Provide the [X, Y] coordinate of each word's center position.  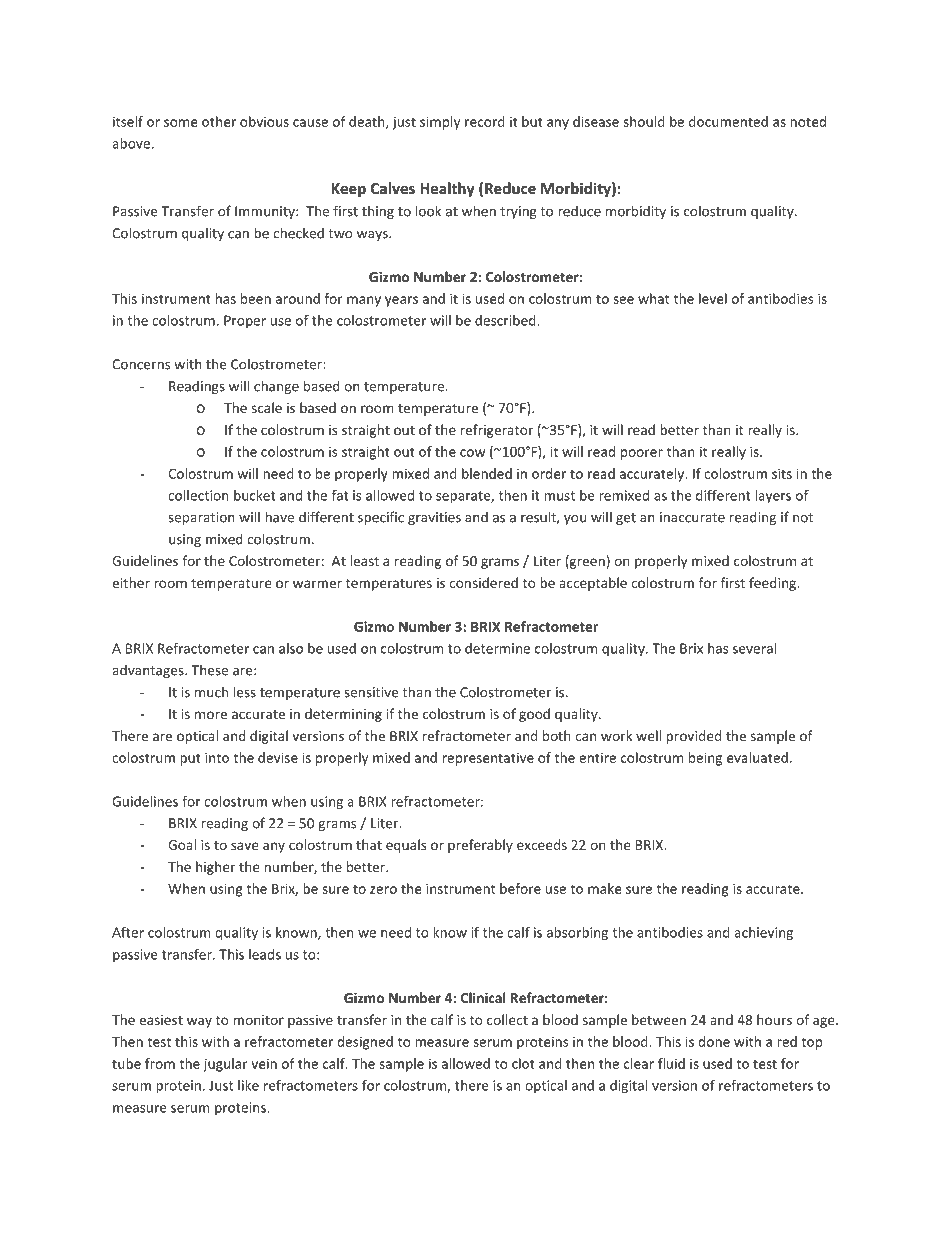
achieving [763, 934]
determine [497, 648]
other [219, 121]
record [485, 121]
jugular [225, 1065]
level [713, 298]
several [754, 648]
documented [728, 121]
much [211, 692]
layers [773, 496]
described [506, 320]
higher [215, 868]
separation [201, 518]
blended [487, 473]
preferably [480, 846]
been [256, 298]
